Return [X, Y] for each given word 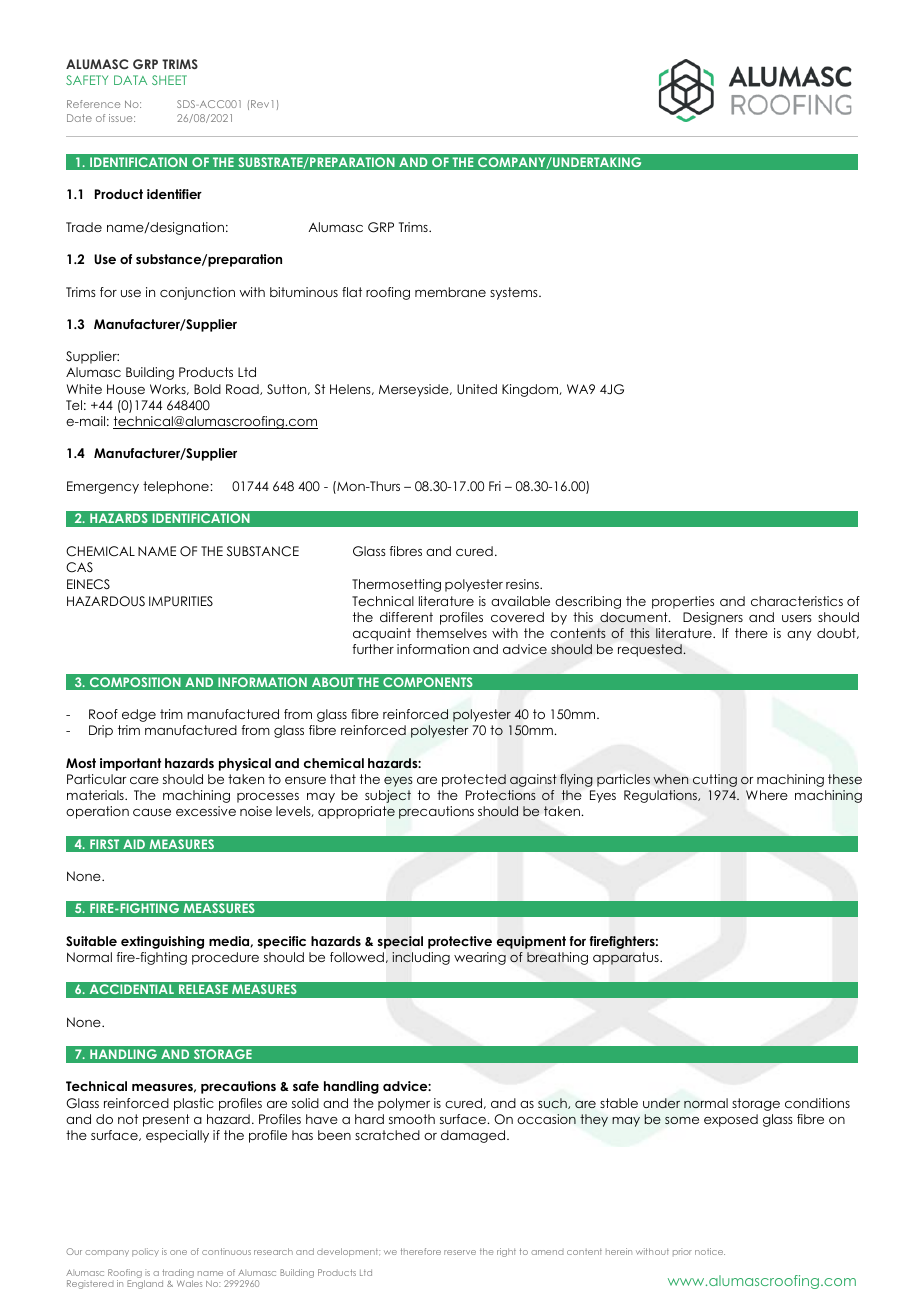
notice [710, 1251]
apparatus [627, 958]
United [477, 389]
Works [169, 389]
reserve [460, 1252]
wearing [480, 958]
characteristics [797, 601]
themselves [451, 633]
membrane [450, 292]
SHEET [169, 80]
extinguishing [162, 942]
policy [145, 1252]
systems [515, 293]
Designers [713, 618]
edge [139, 715]
